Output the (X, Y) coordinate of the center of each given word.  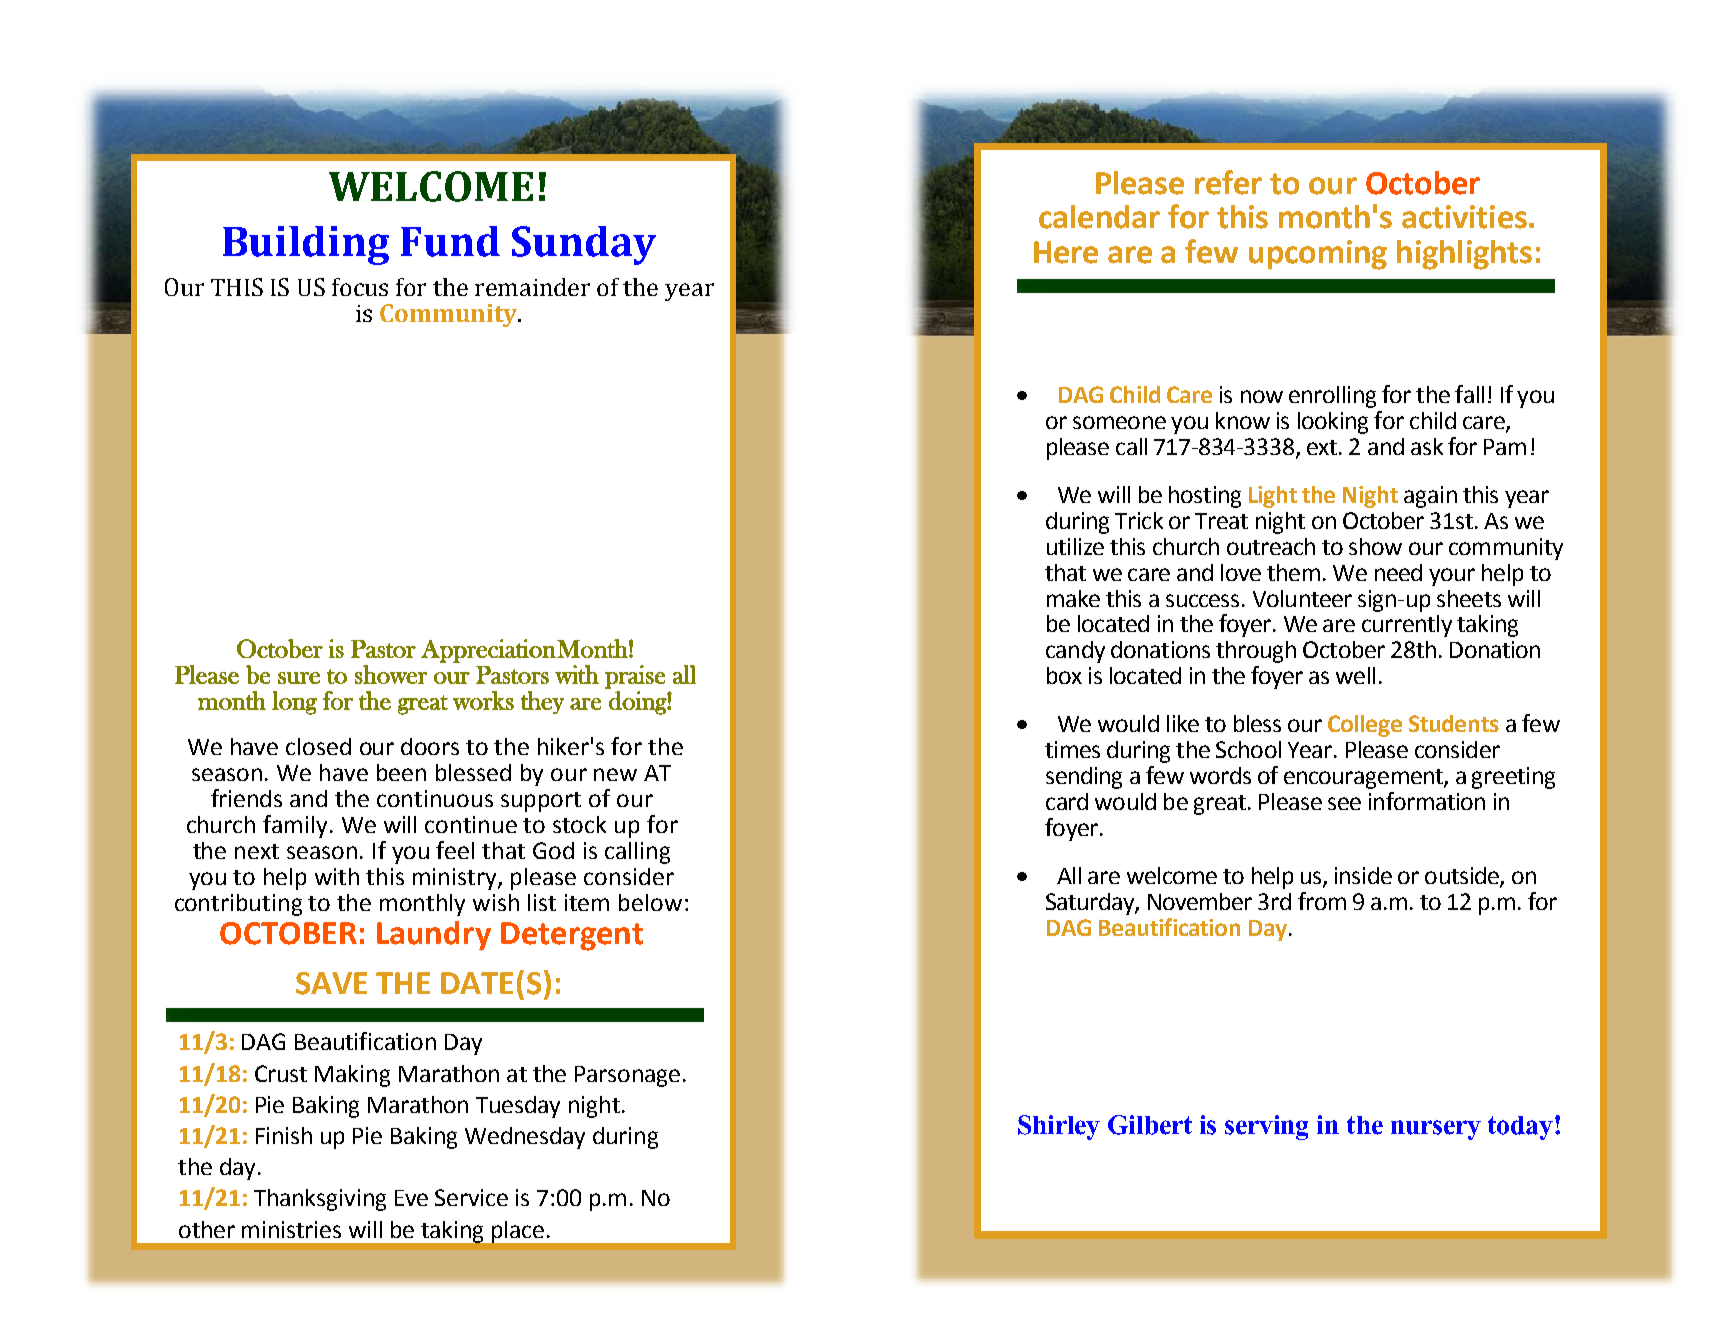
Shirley (1059, 1127)
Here (1066, 252)
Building (306, 245)
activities (1464, 217)
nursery (1436, 1130)
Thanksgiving (320, 1200)
